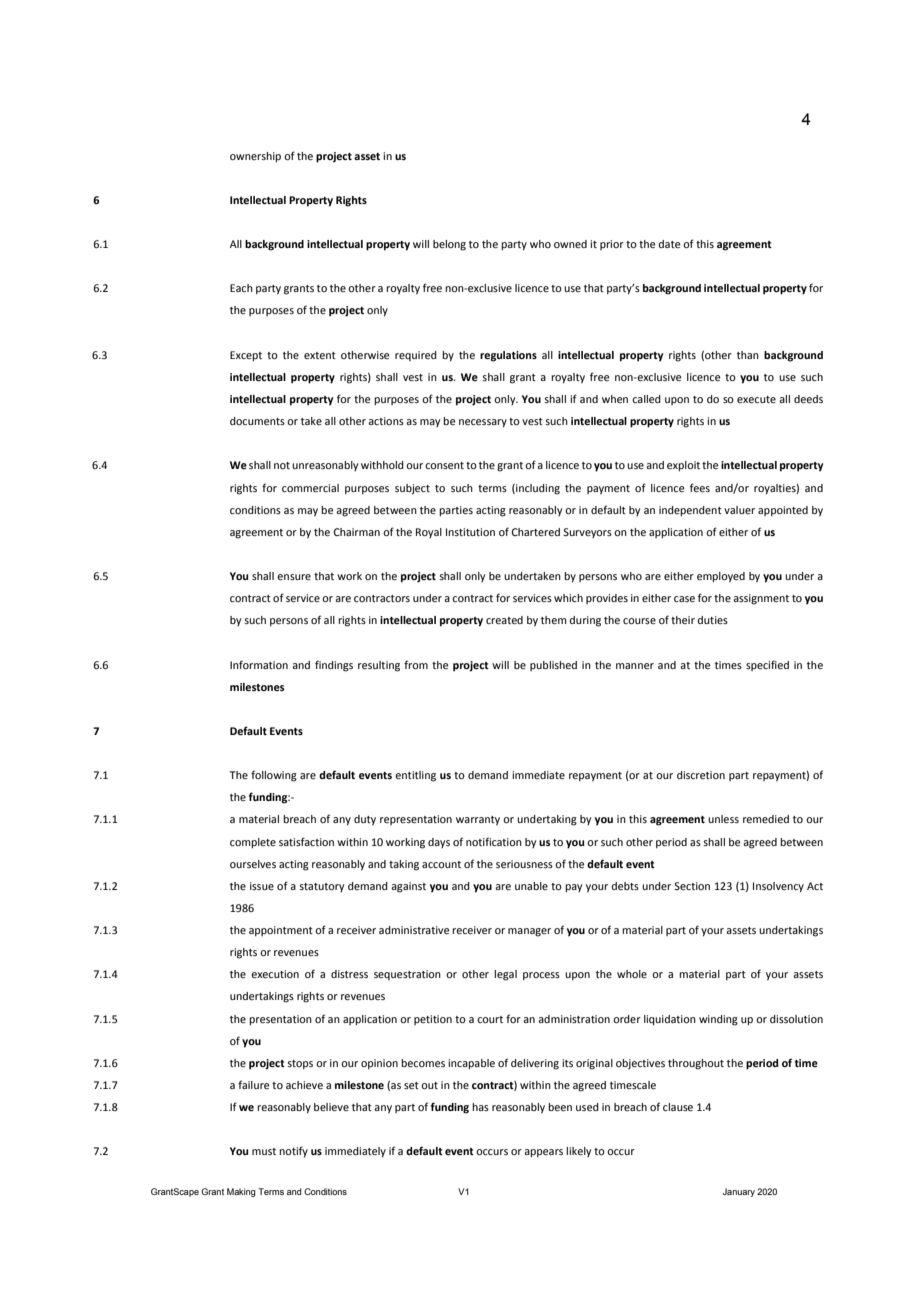  I want to click on satisfaction, so click(306, 841).
